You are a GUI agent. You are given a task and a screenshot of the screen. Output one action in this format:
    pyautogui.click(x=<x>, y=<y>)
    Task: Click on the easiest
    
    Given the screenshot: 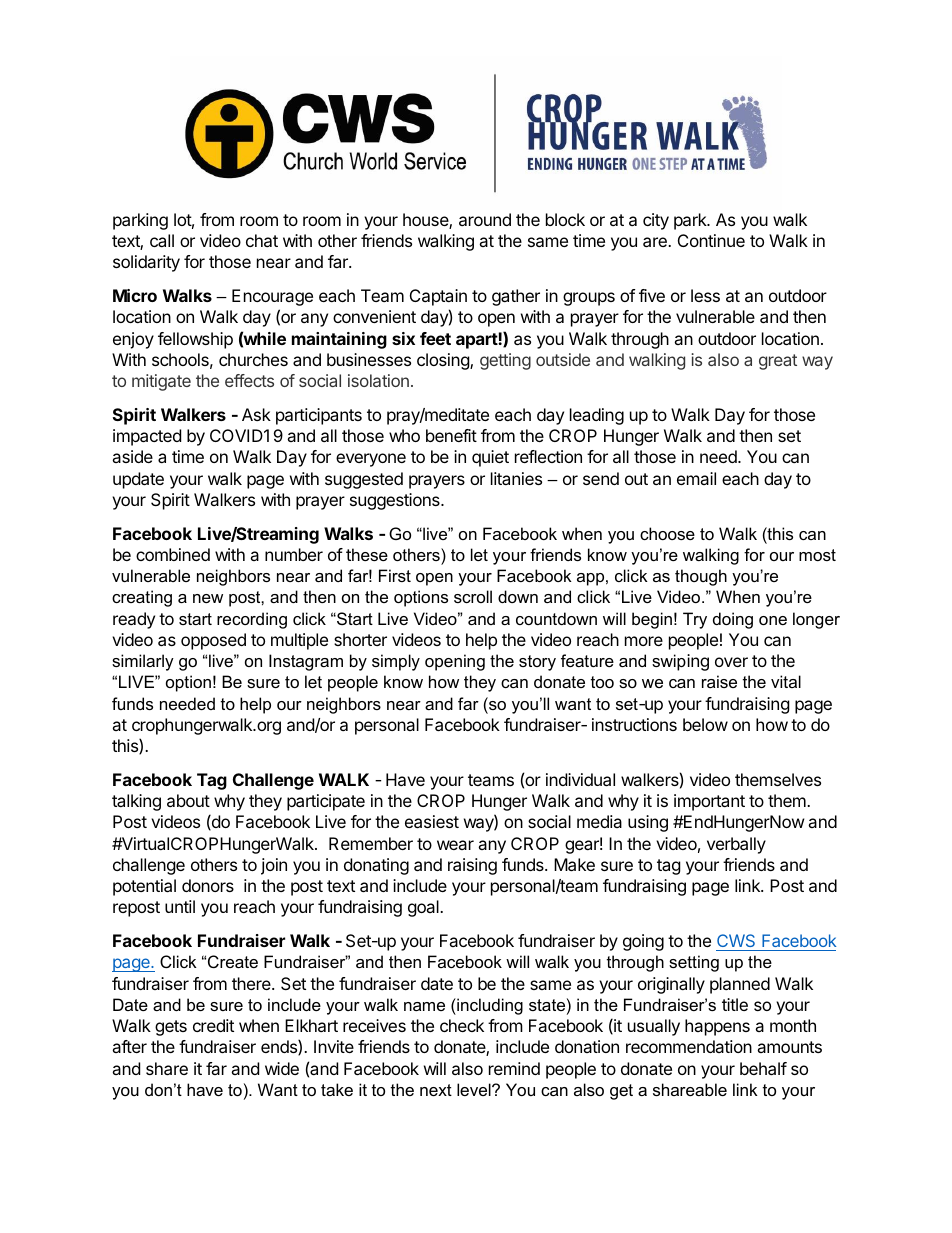 What is the action you would take?
    pyautogui.click(x=432, y=821)
